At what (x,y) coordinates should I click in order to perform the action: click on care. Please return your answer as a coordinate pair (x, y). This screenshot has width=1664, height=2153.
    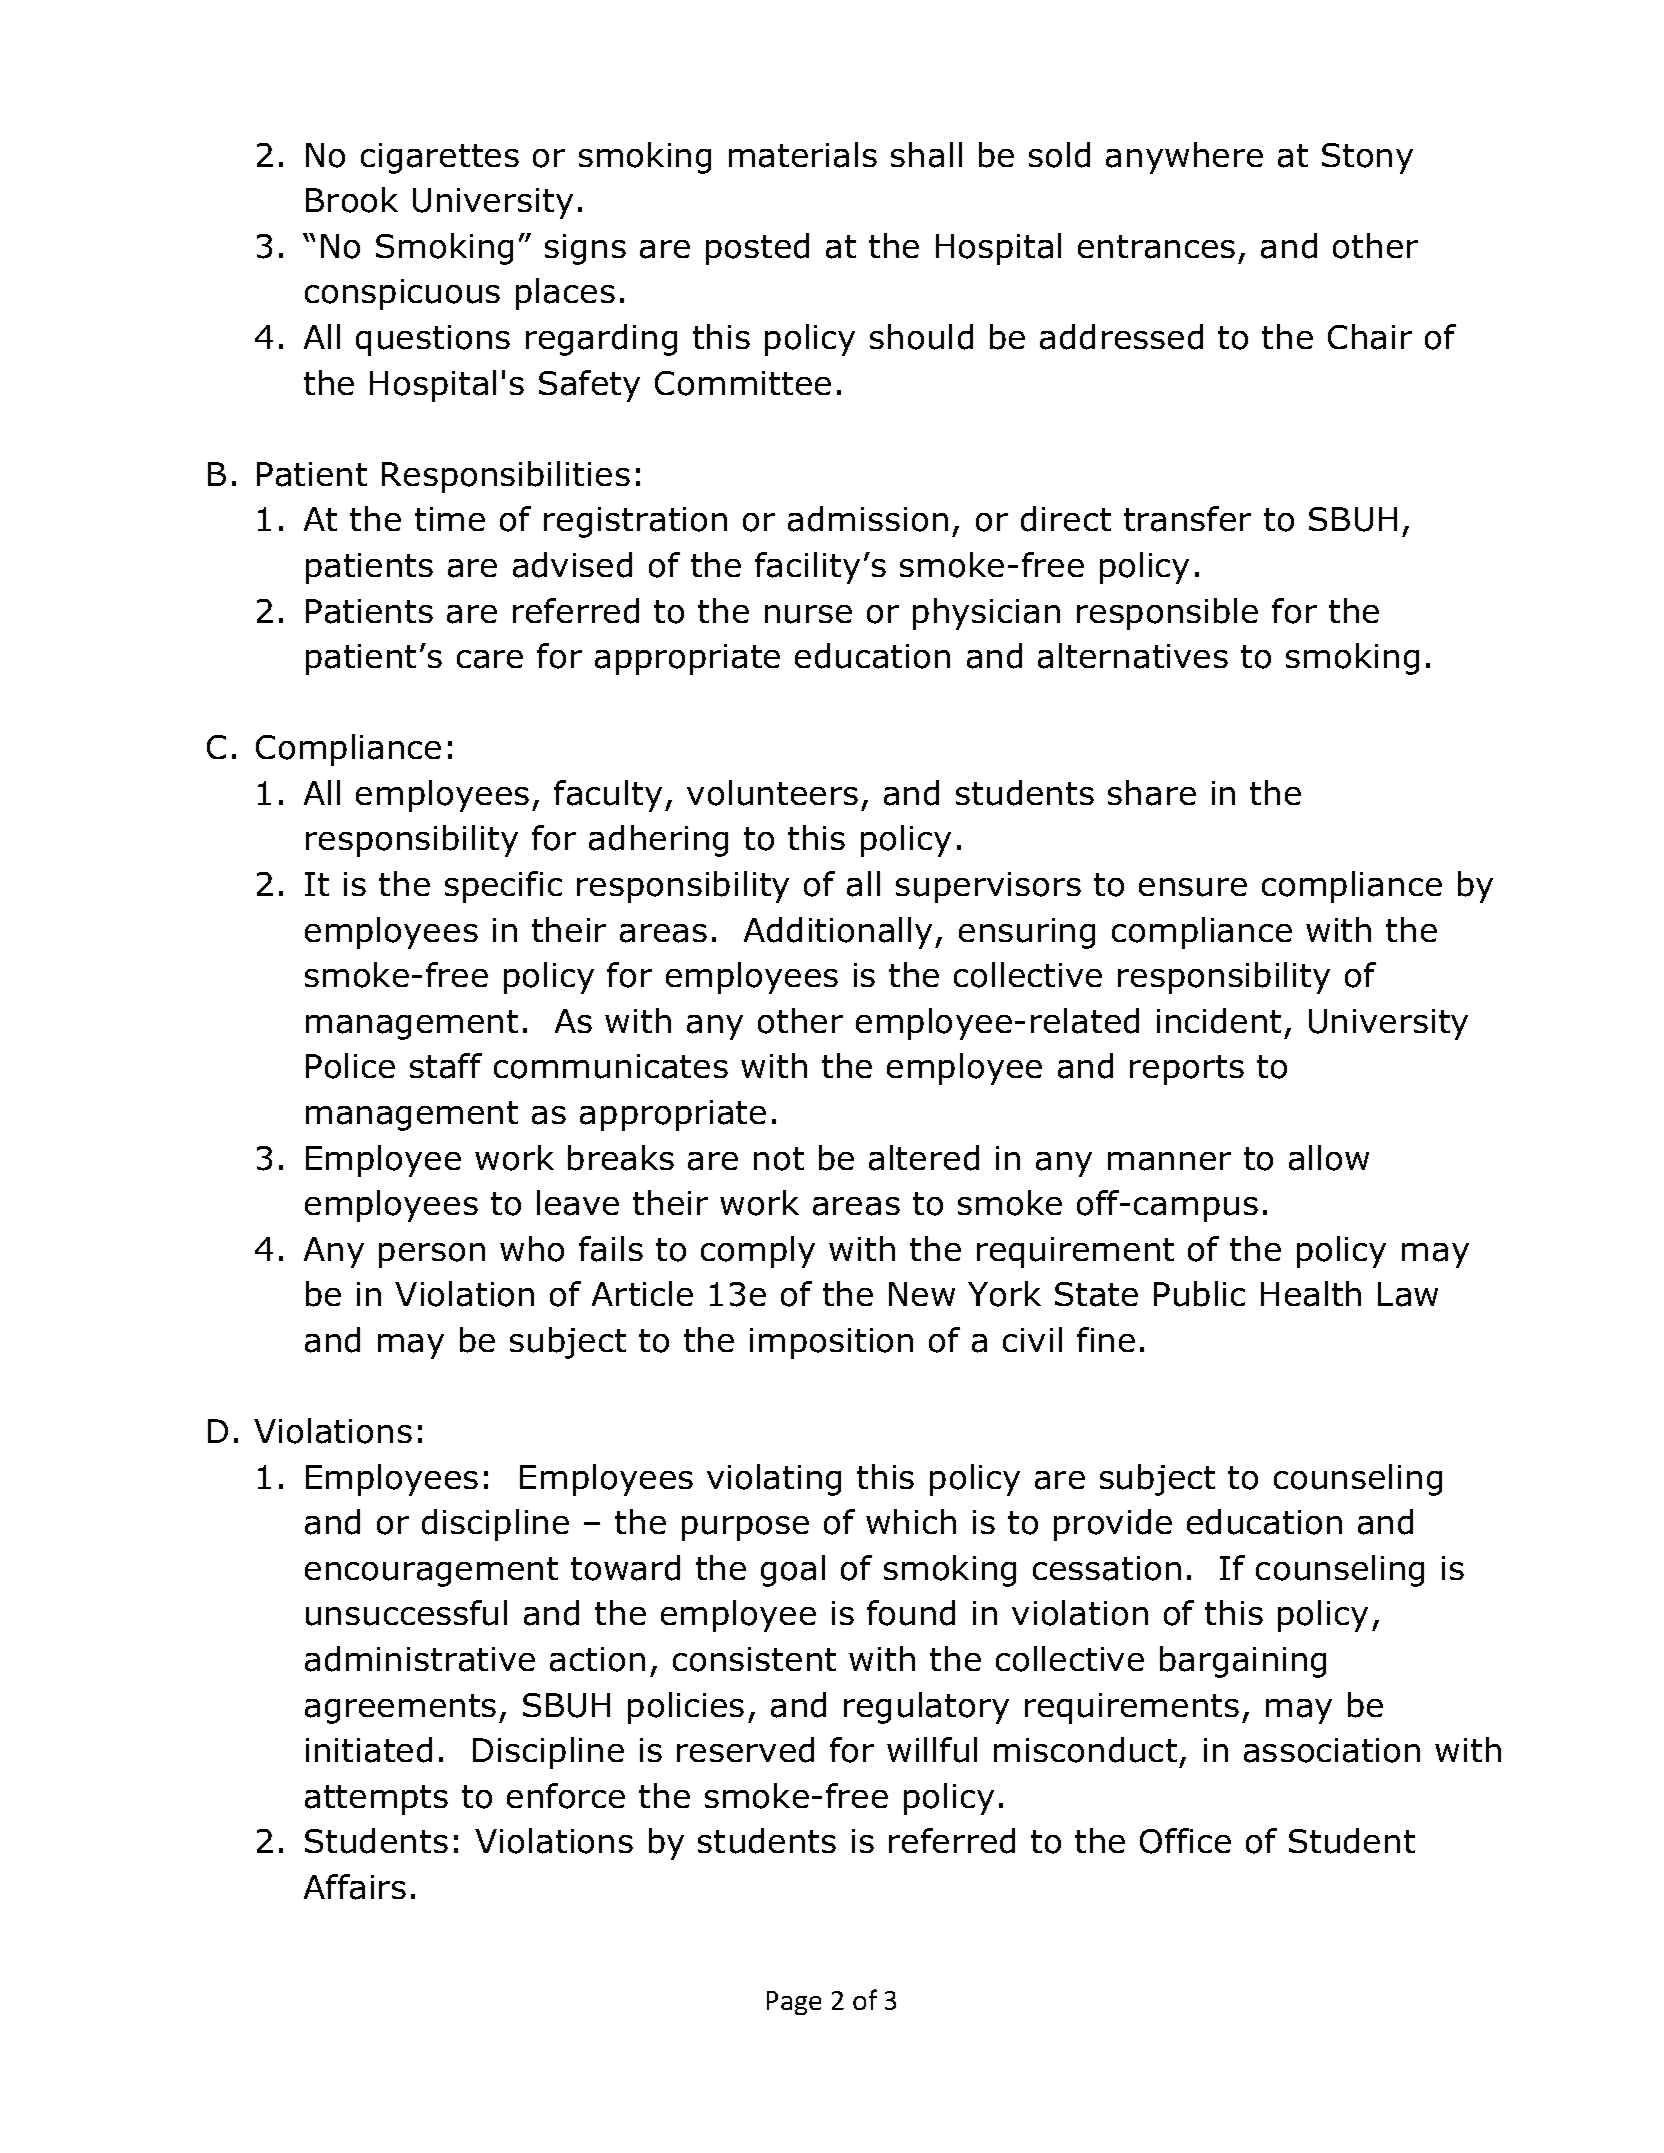
    Looking at the image, I should click on (490, 659).
